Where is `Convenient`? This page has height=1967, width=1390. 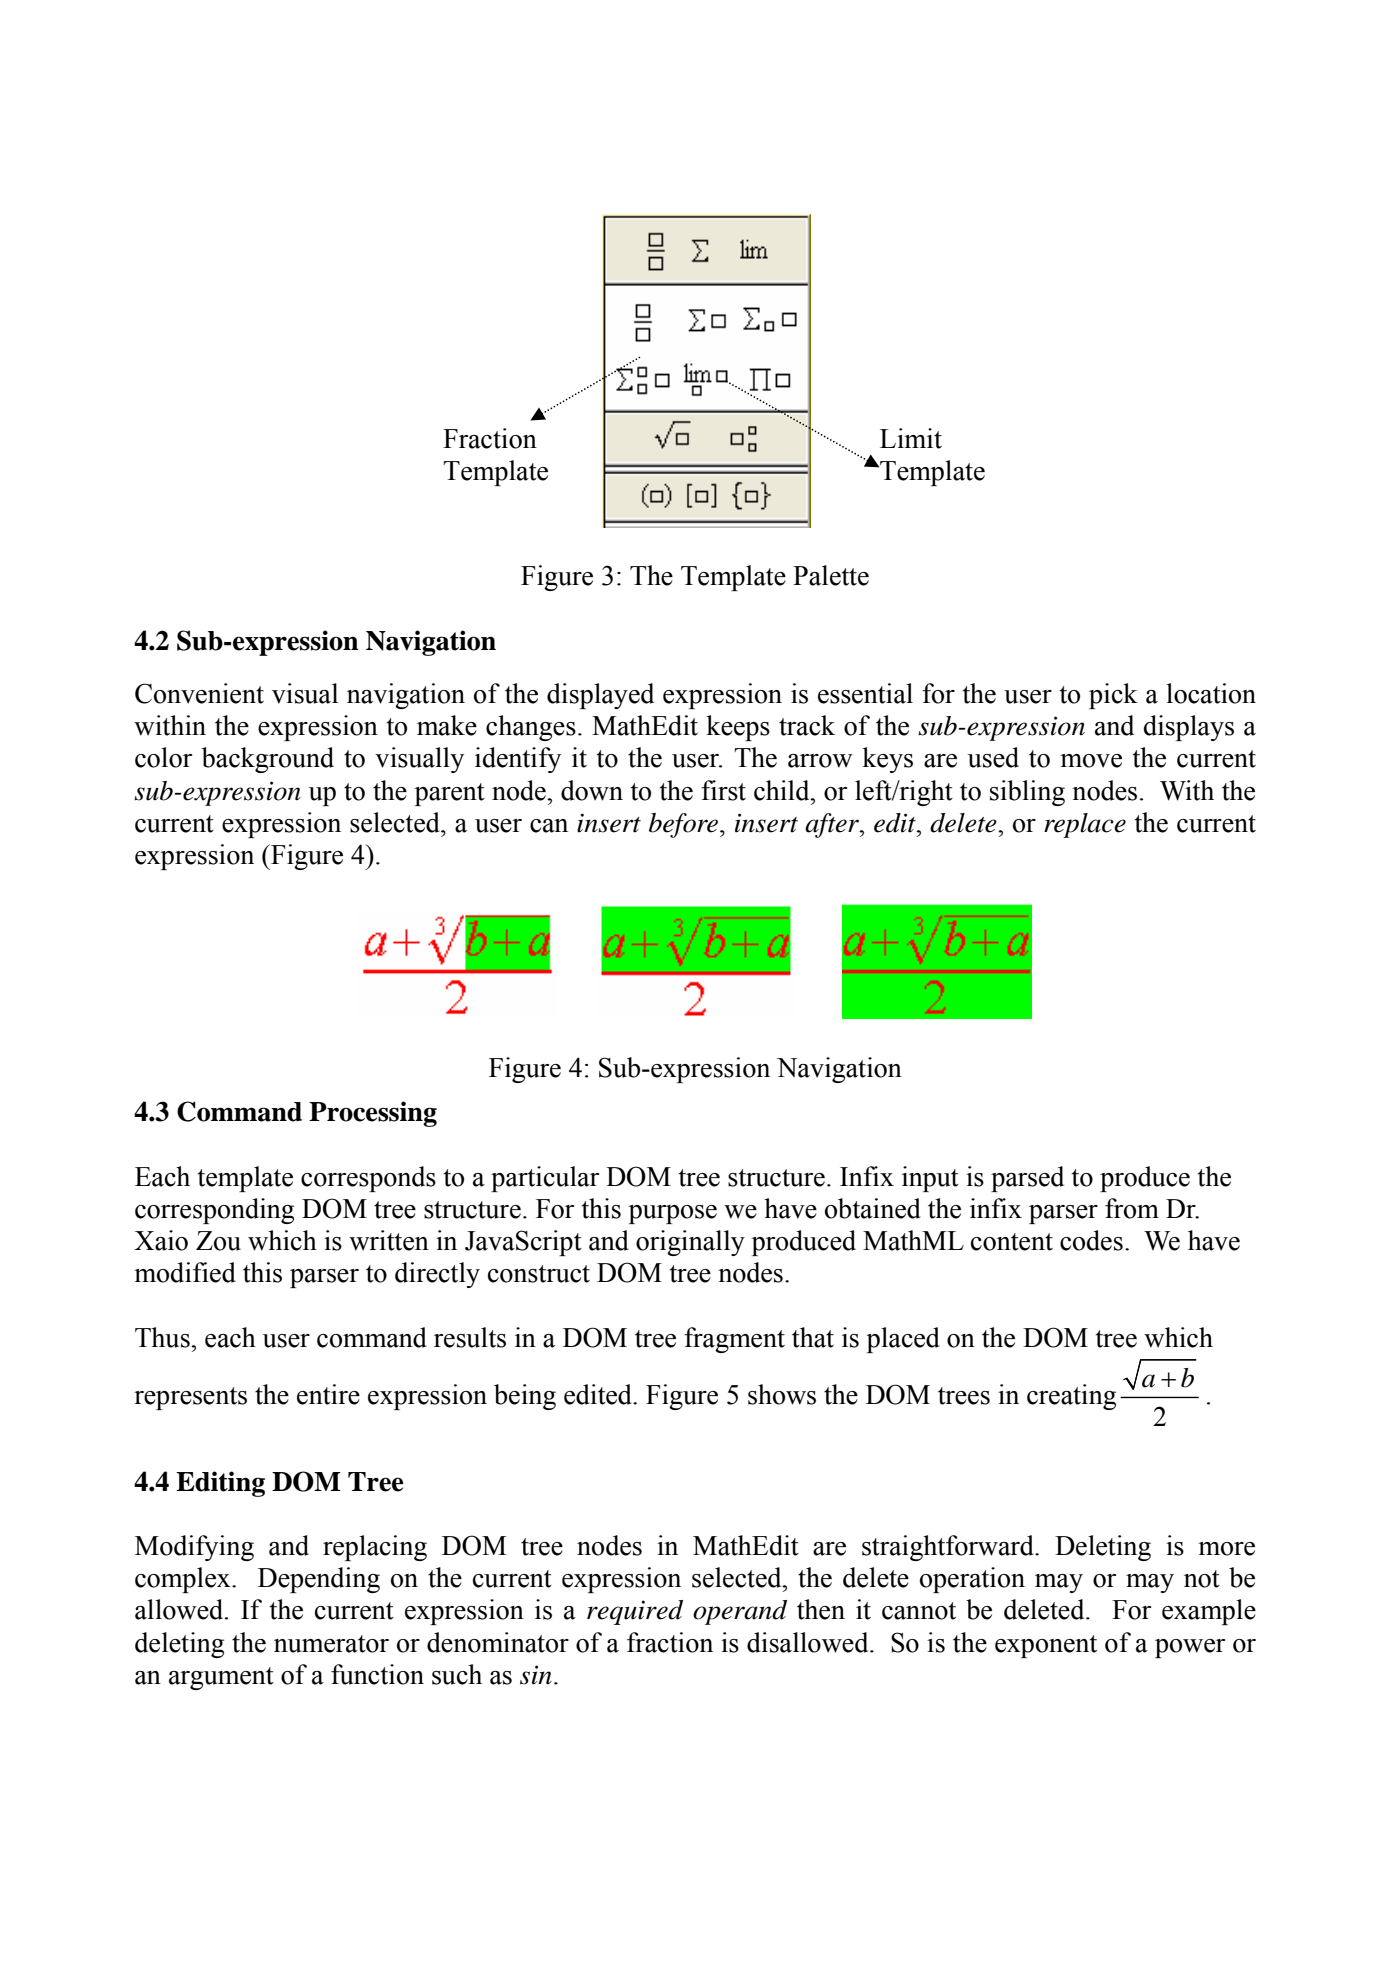
Convenient is located at coordinates (199, 693).
